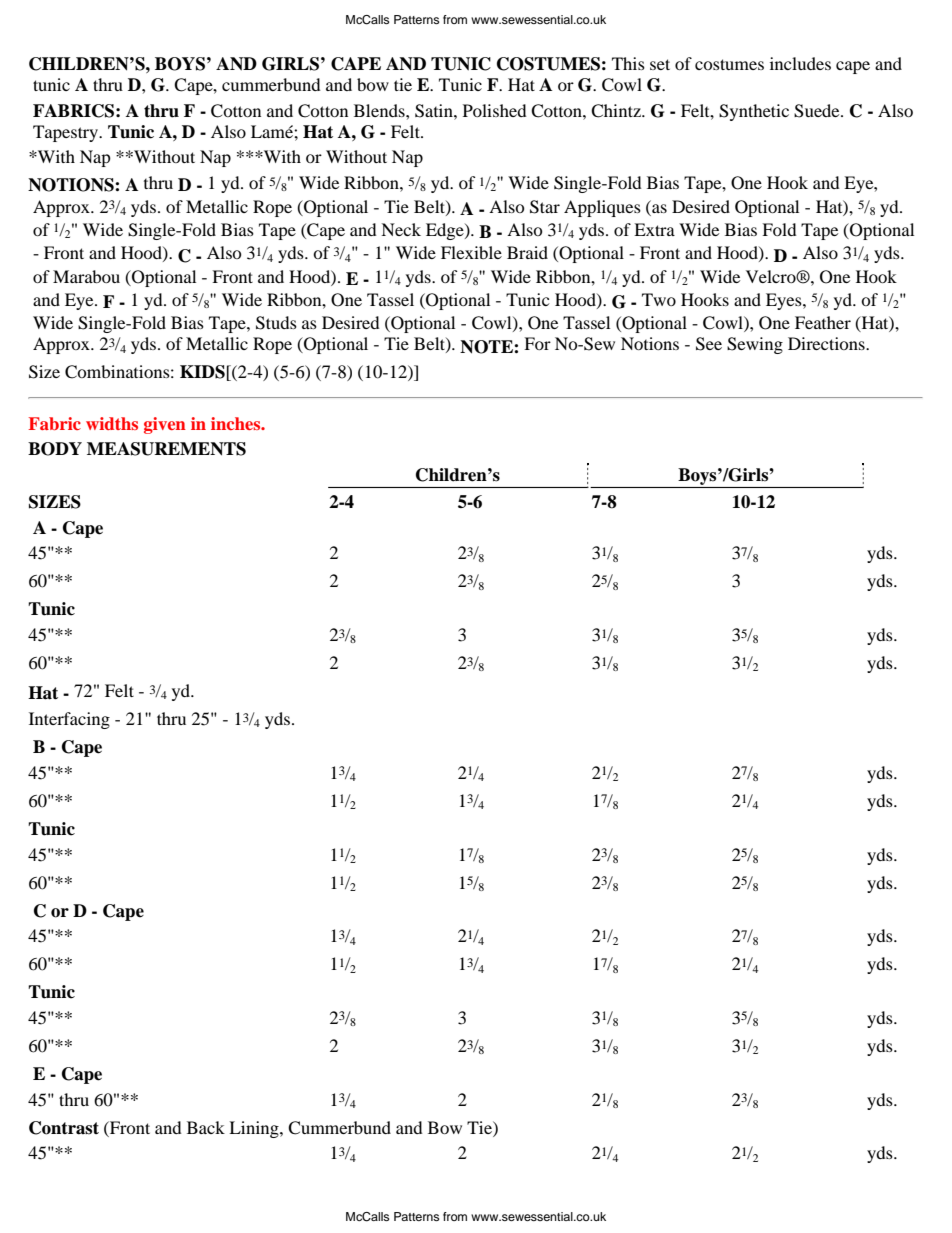 The height and width of the page is (1233, 952). Describe the element at coordinates (206, 1127) in the page. I see `Back` at that location.
